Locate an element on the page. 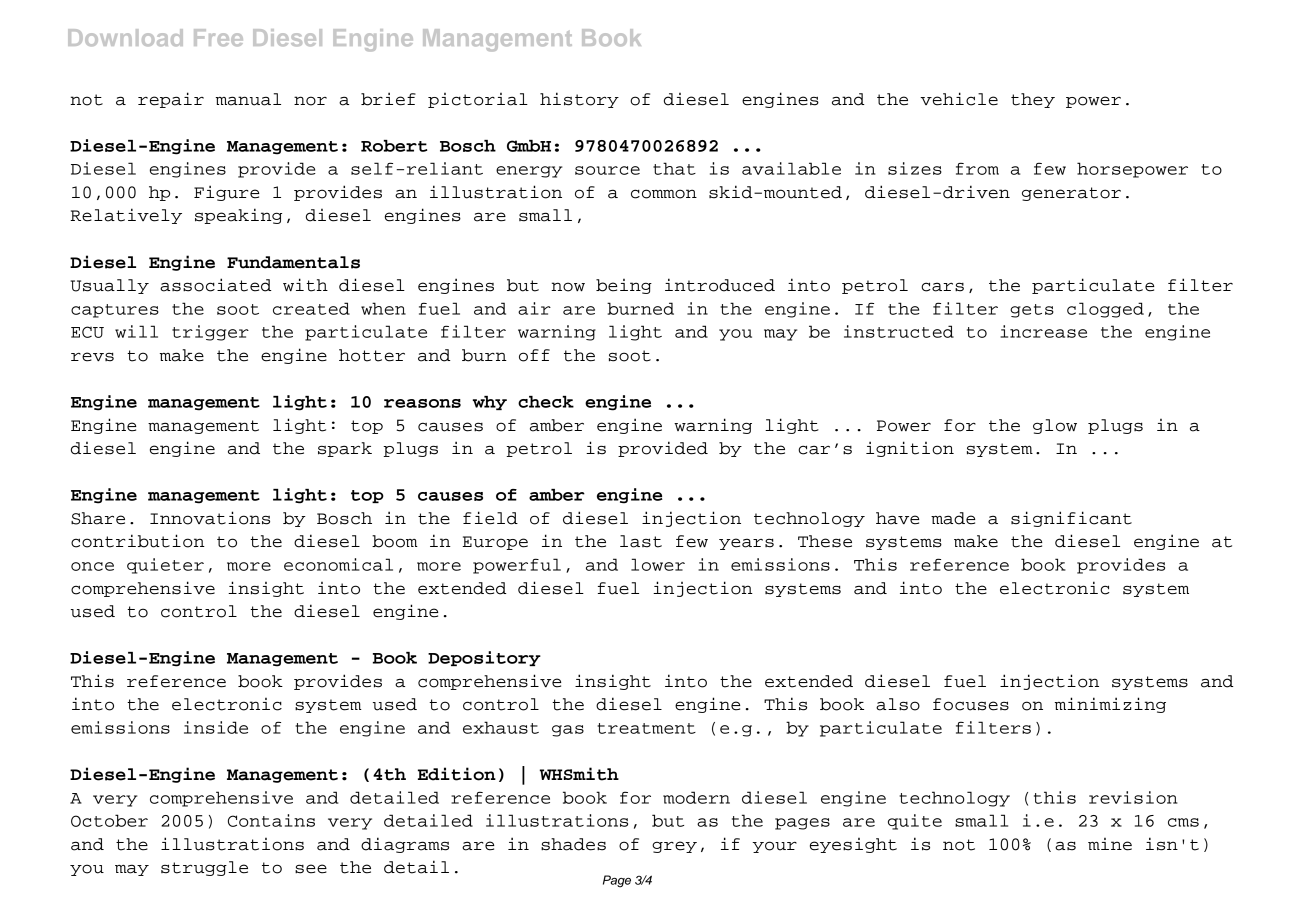  glow is located at coordinates (1055, 426).
